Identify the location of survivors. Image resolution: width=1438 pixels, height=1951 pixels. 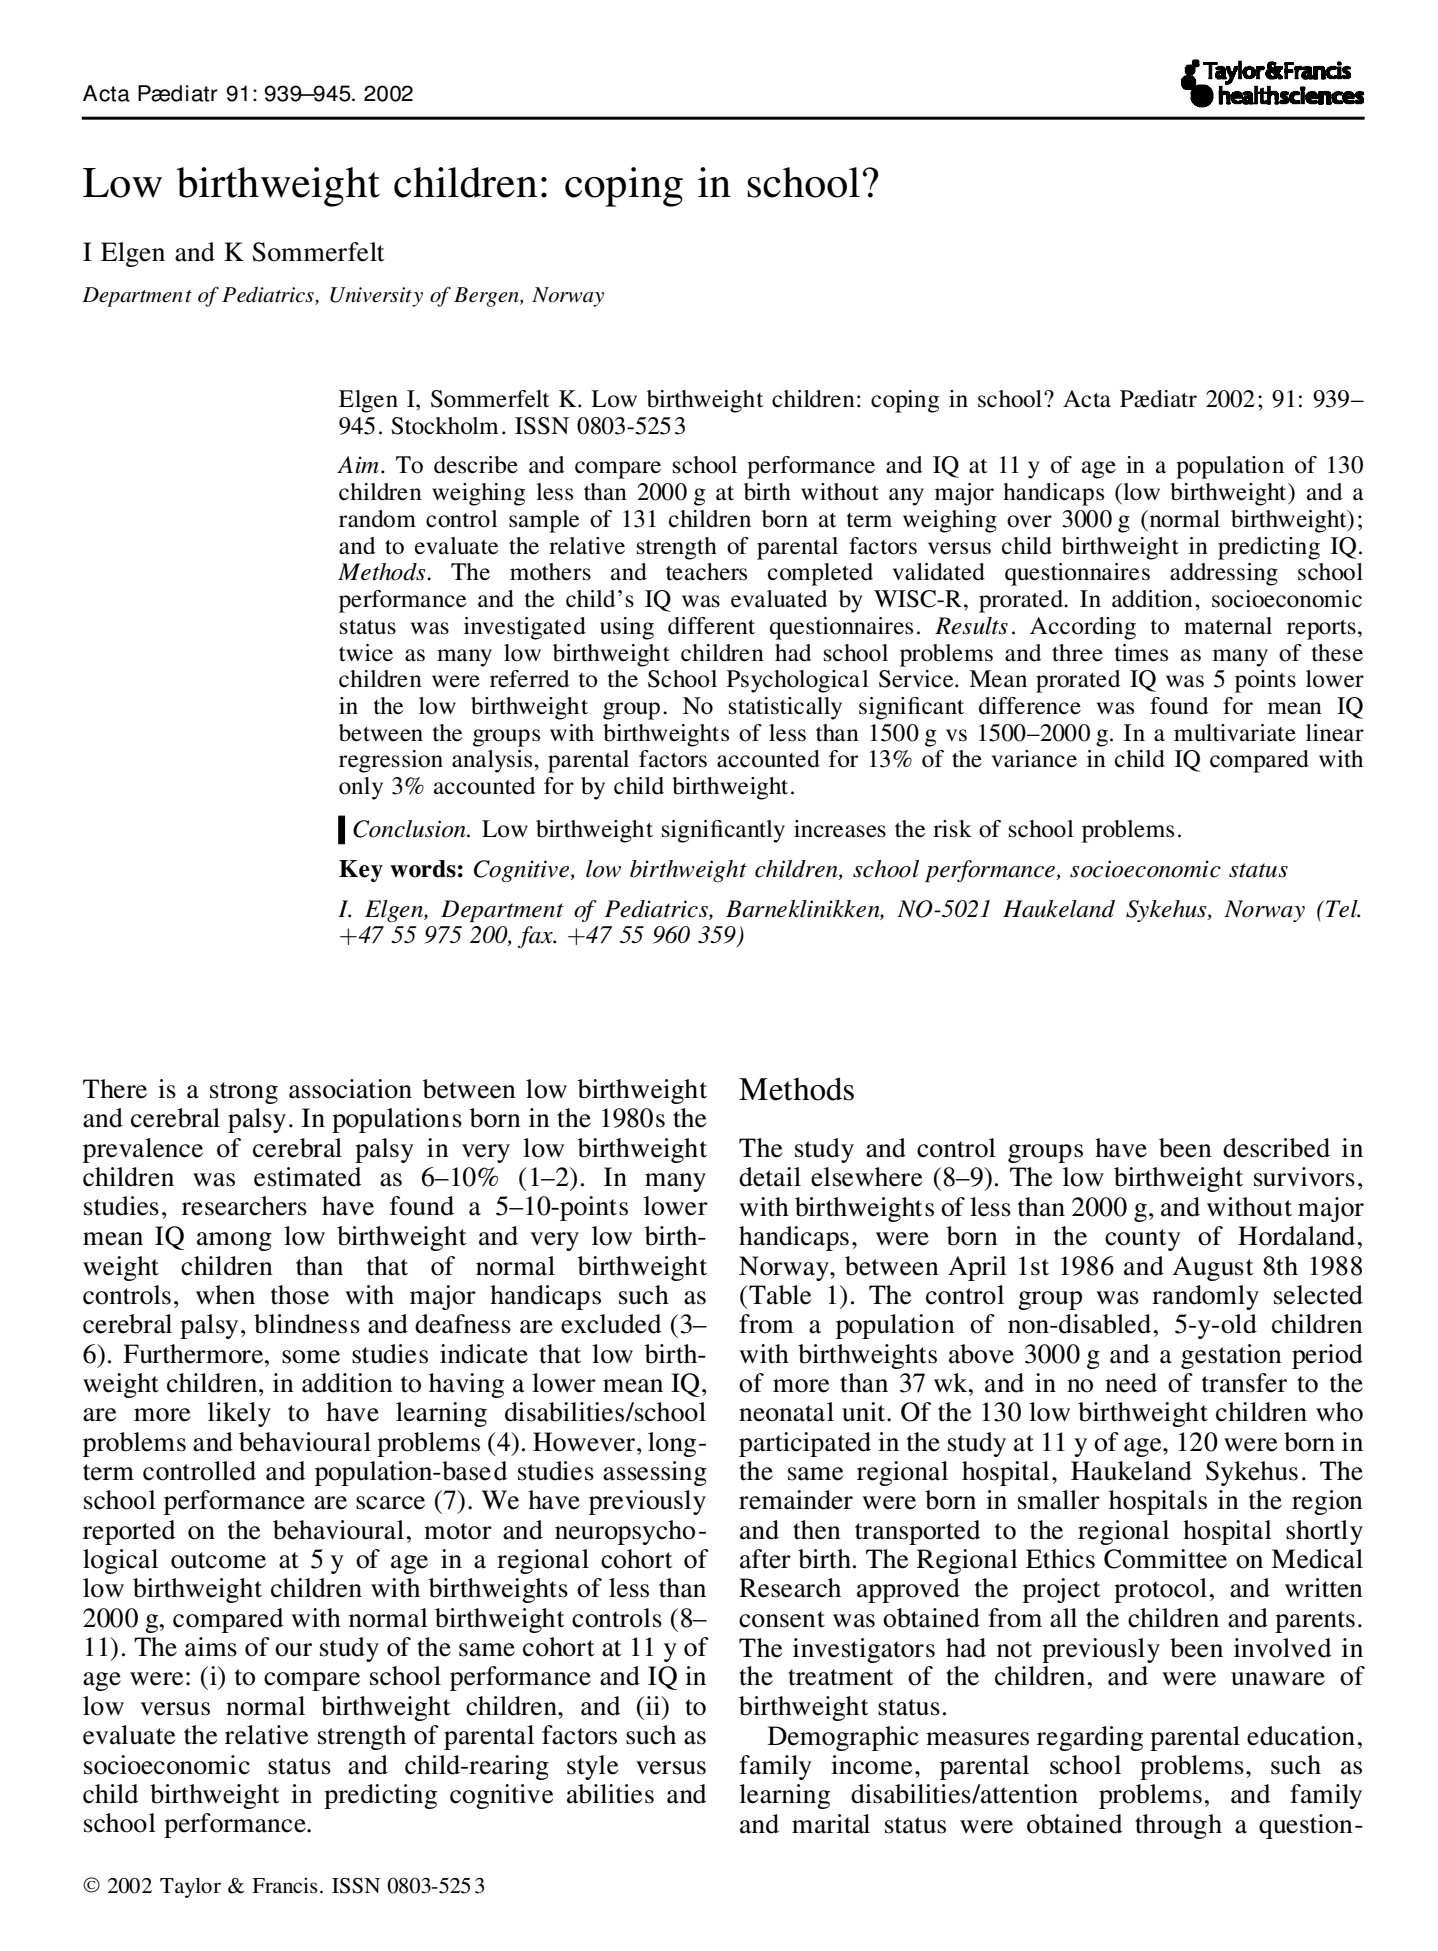
(1304, 1177).
